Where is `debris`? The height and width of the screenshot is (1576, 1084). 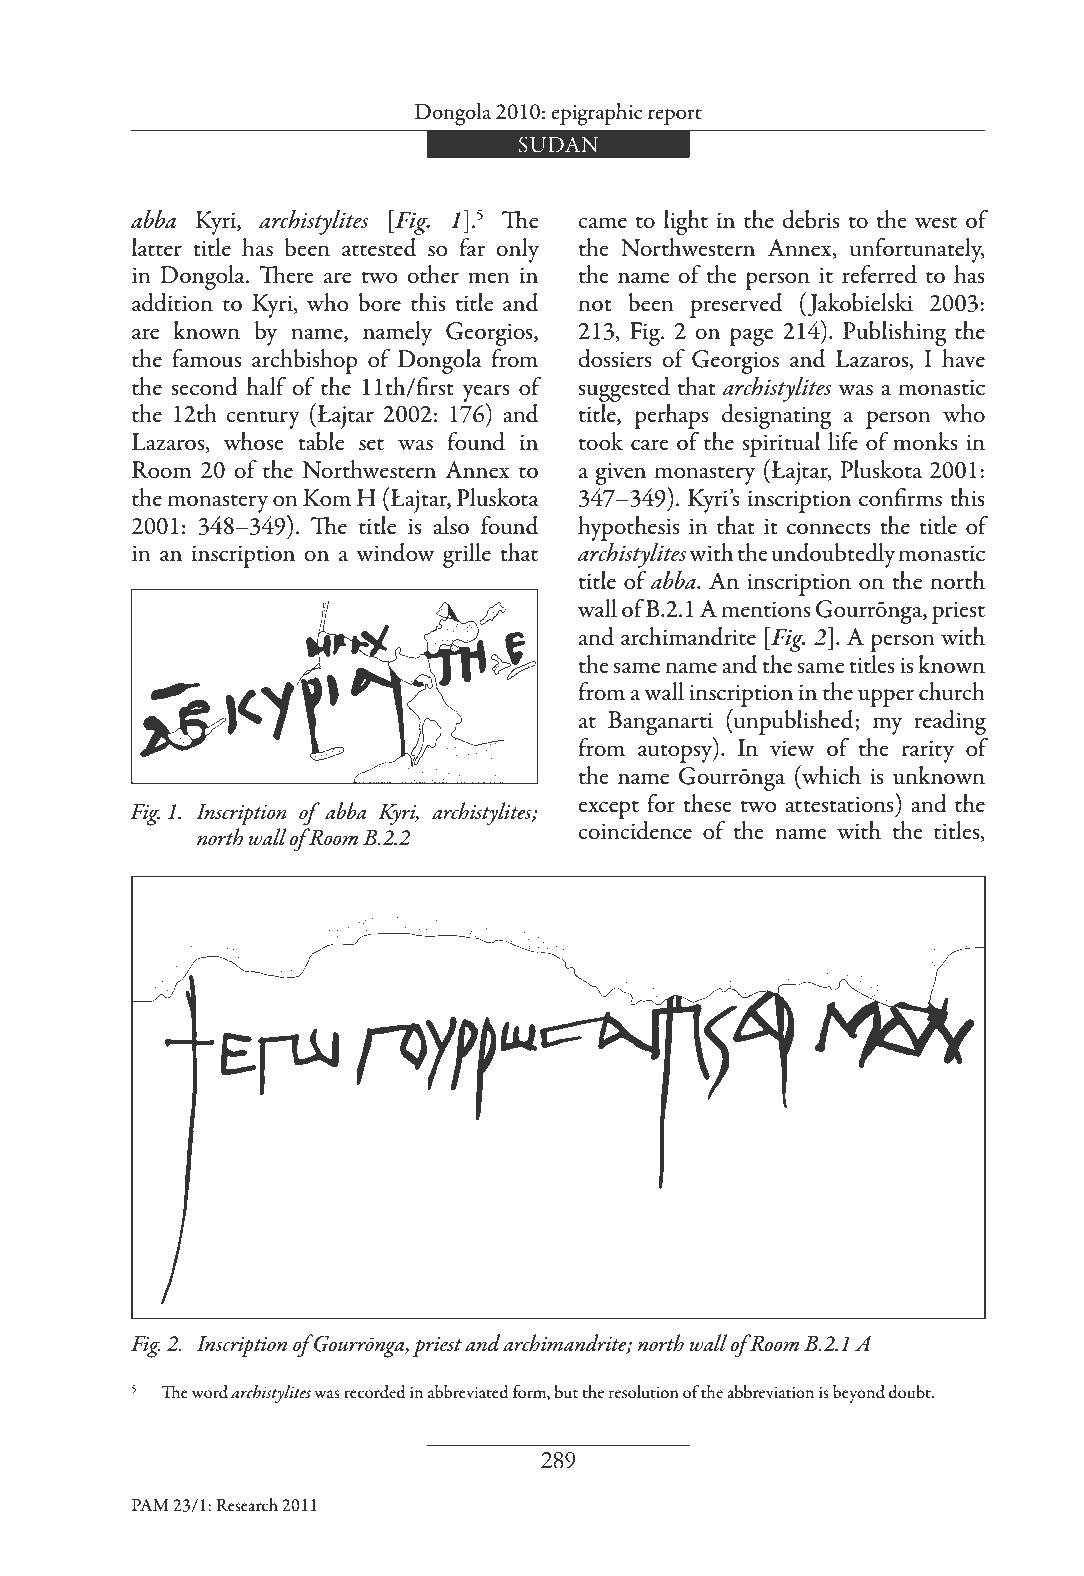 debris is located at coordinates (811, 219).
